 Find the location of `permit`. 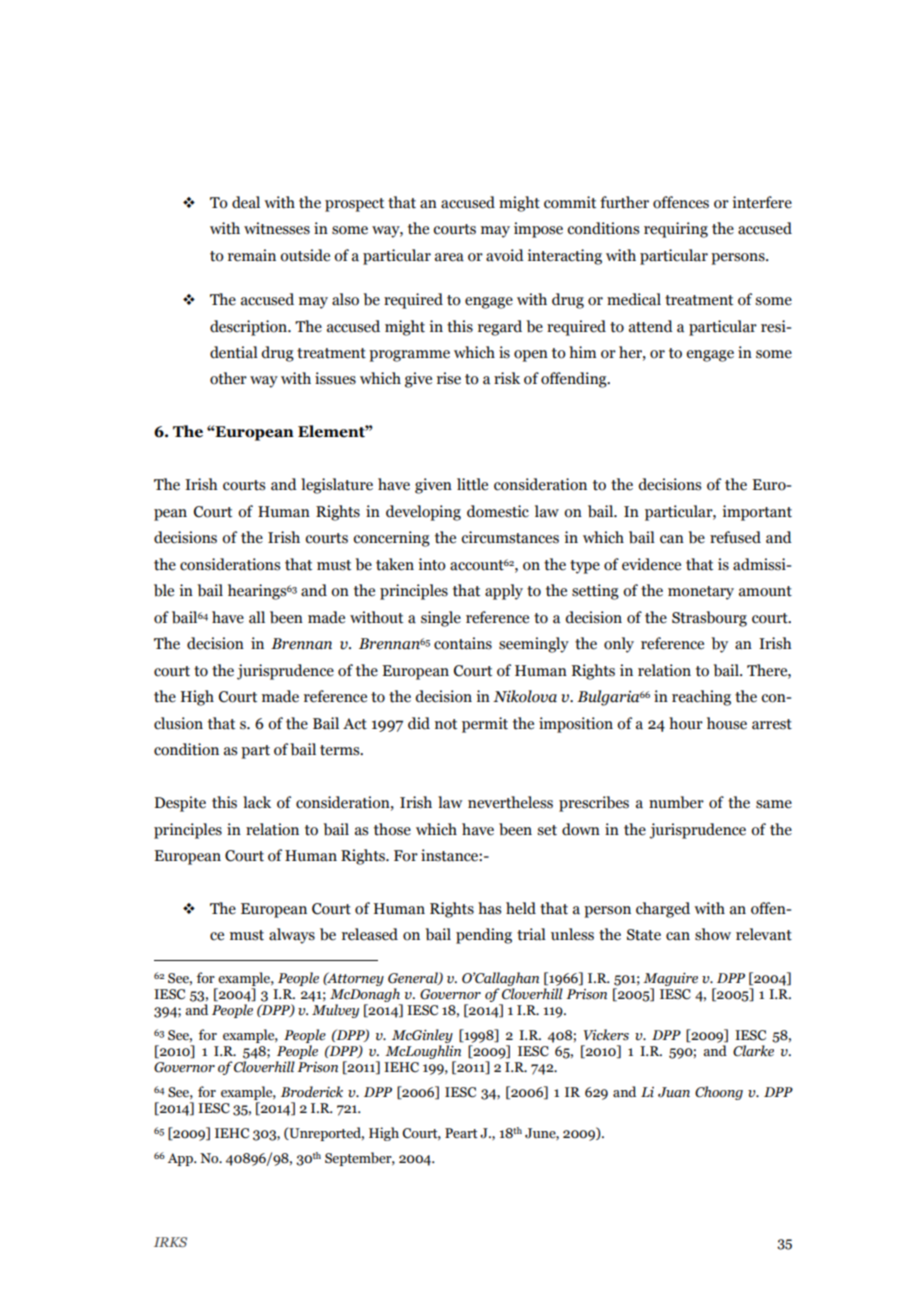

permit is located at coordinates (485, 725).
